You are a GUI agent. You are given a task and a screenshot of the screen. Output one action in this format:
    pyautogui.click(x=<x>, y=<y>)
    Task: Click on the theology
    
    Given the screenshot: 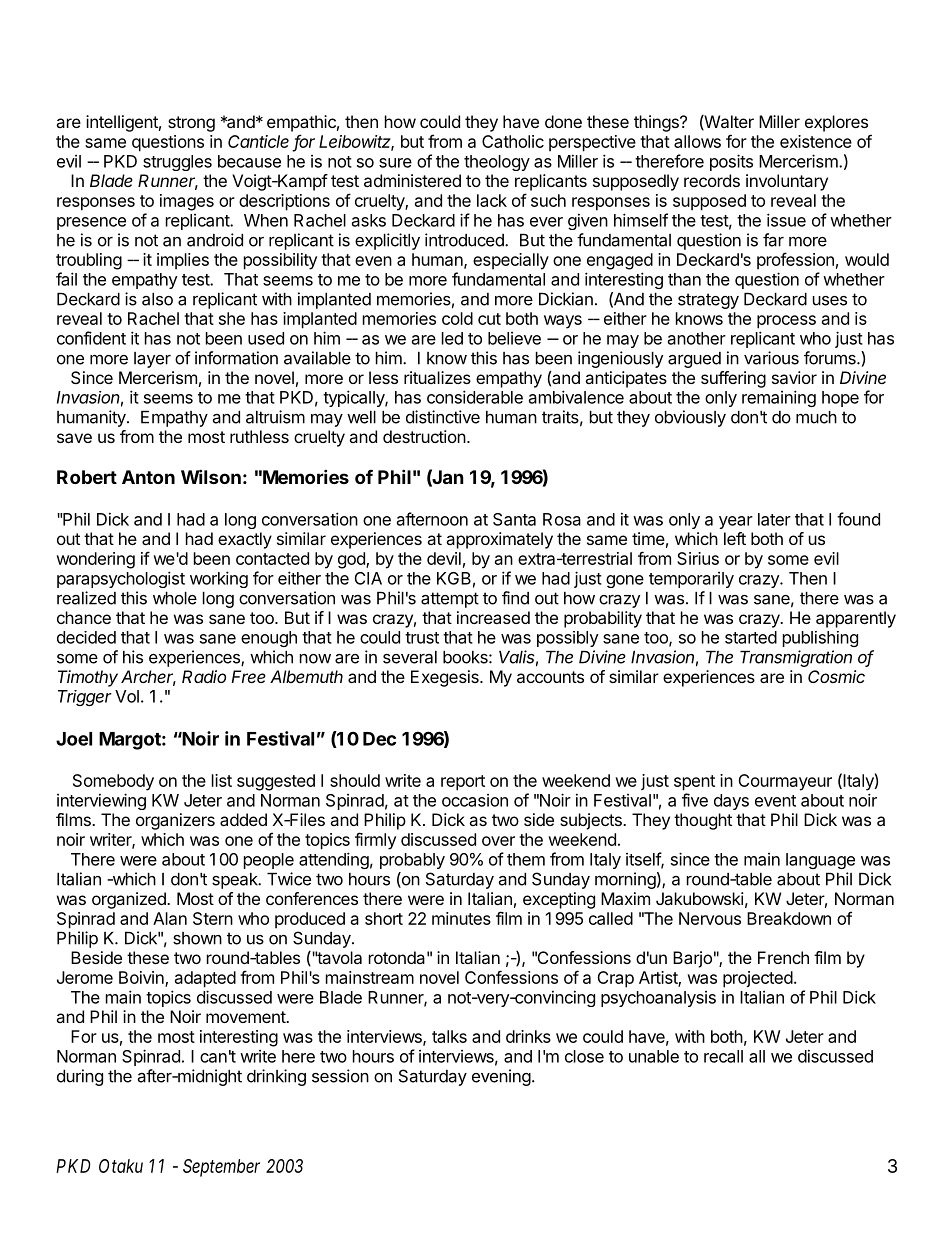 What is the action you would take?
    pyautogui.click(x=497, y=163)
